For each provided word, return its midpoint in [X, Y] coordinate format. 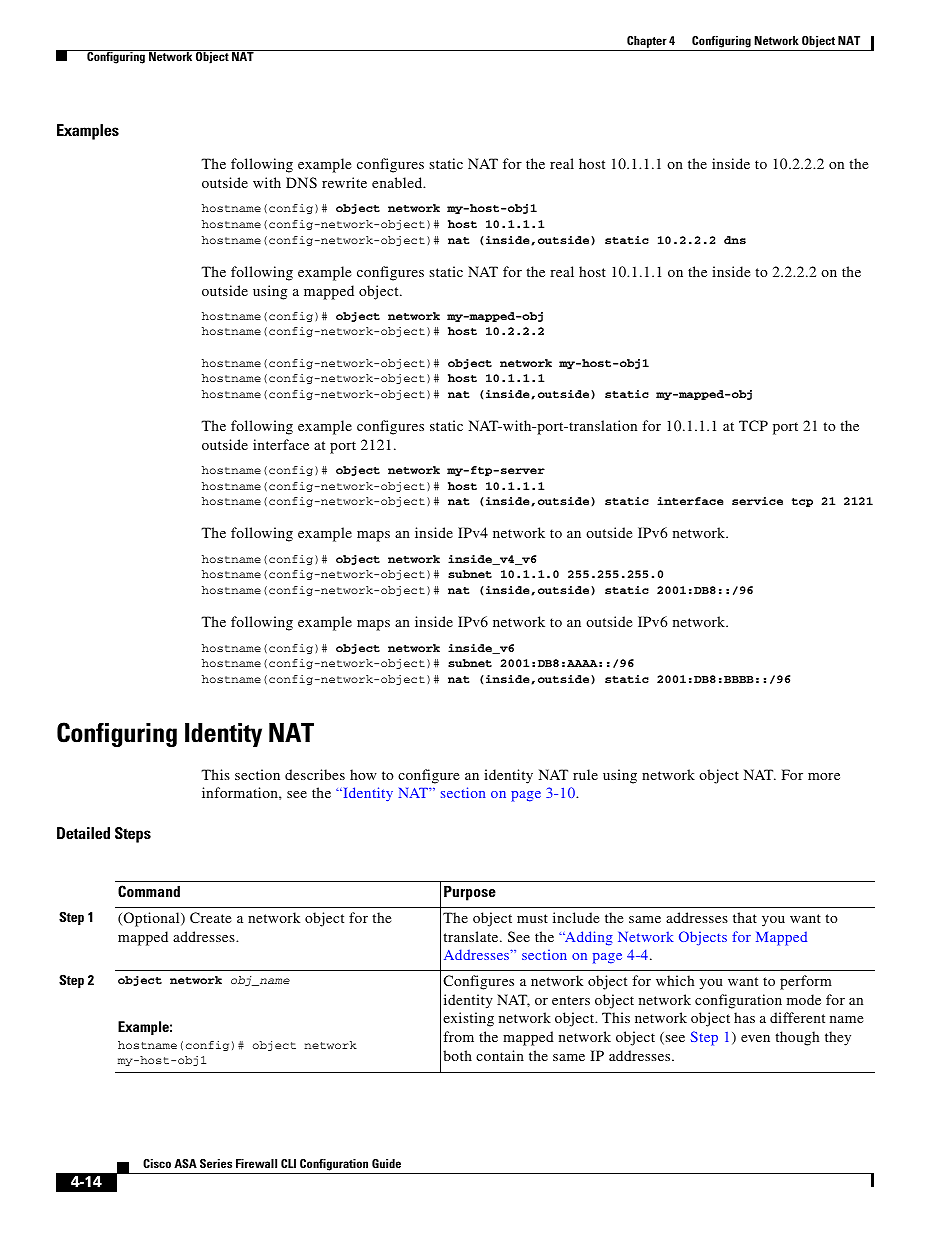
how [363, 774]
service [757, 501]
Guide [386, 1163]
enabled [398, 182]
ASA [185, 1163]
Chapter [647, 42]
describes [315, 774]
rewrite [344, 182]
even [755, 1038]
